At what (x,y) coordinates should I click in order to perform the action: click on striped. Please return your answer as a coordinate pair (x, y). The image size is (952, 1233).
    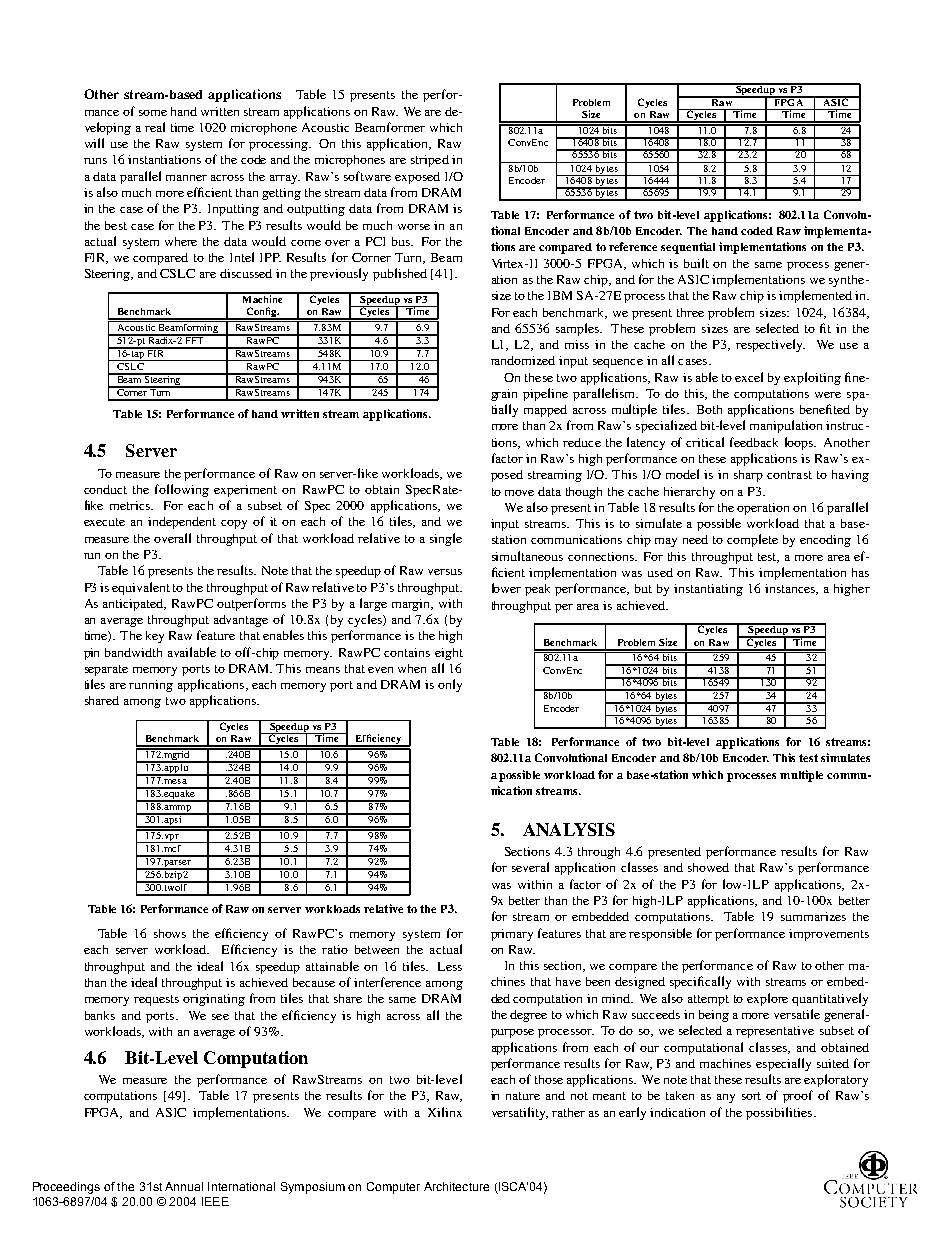
    Looking at the image, I should click on (430, 161).
